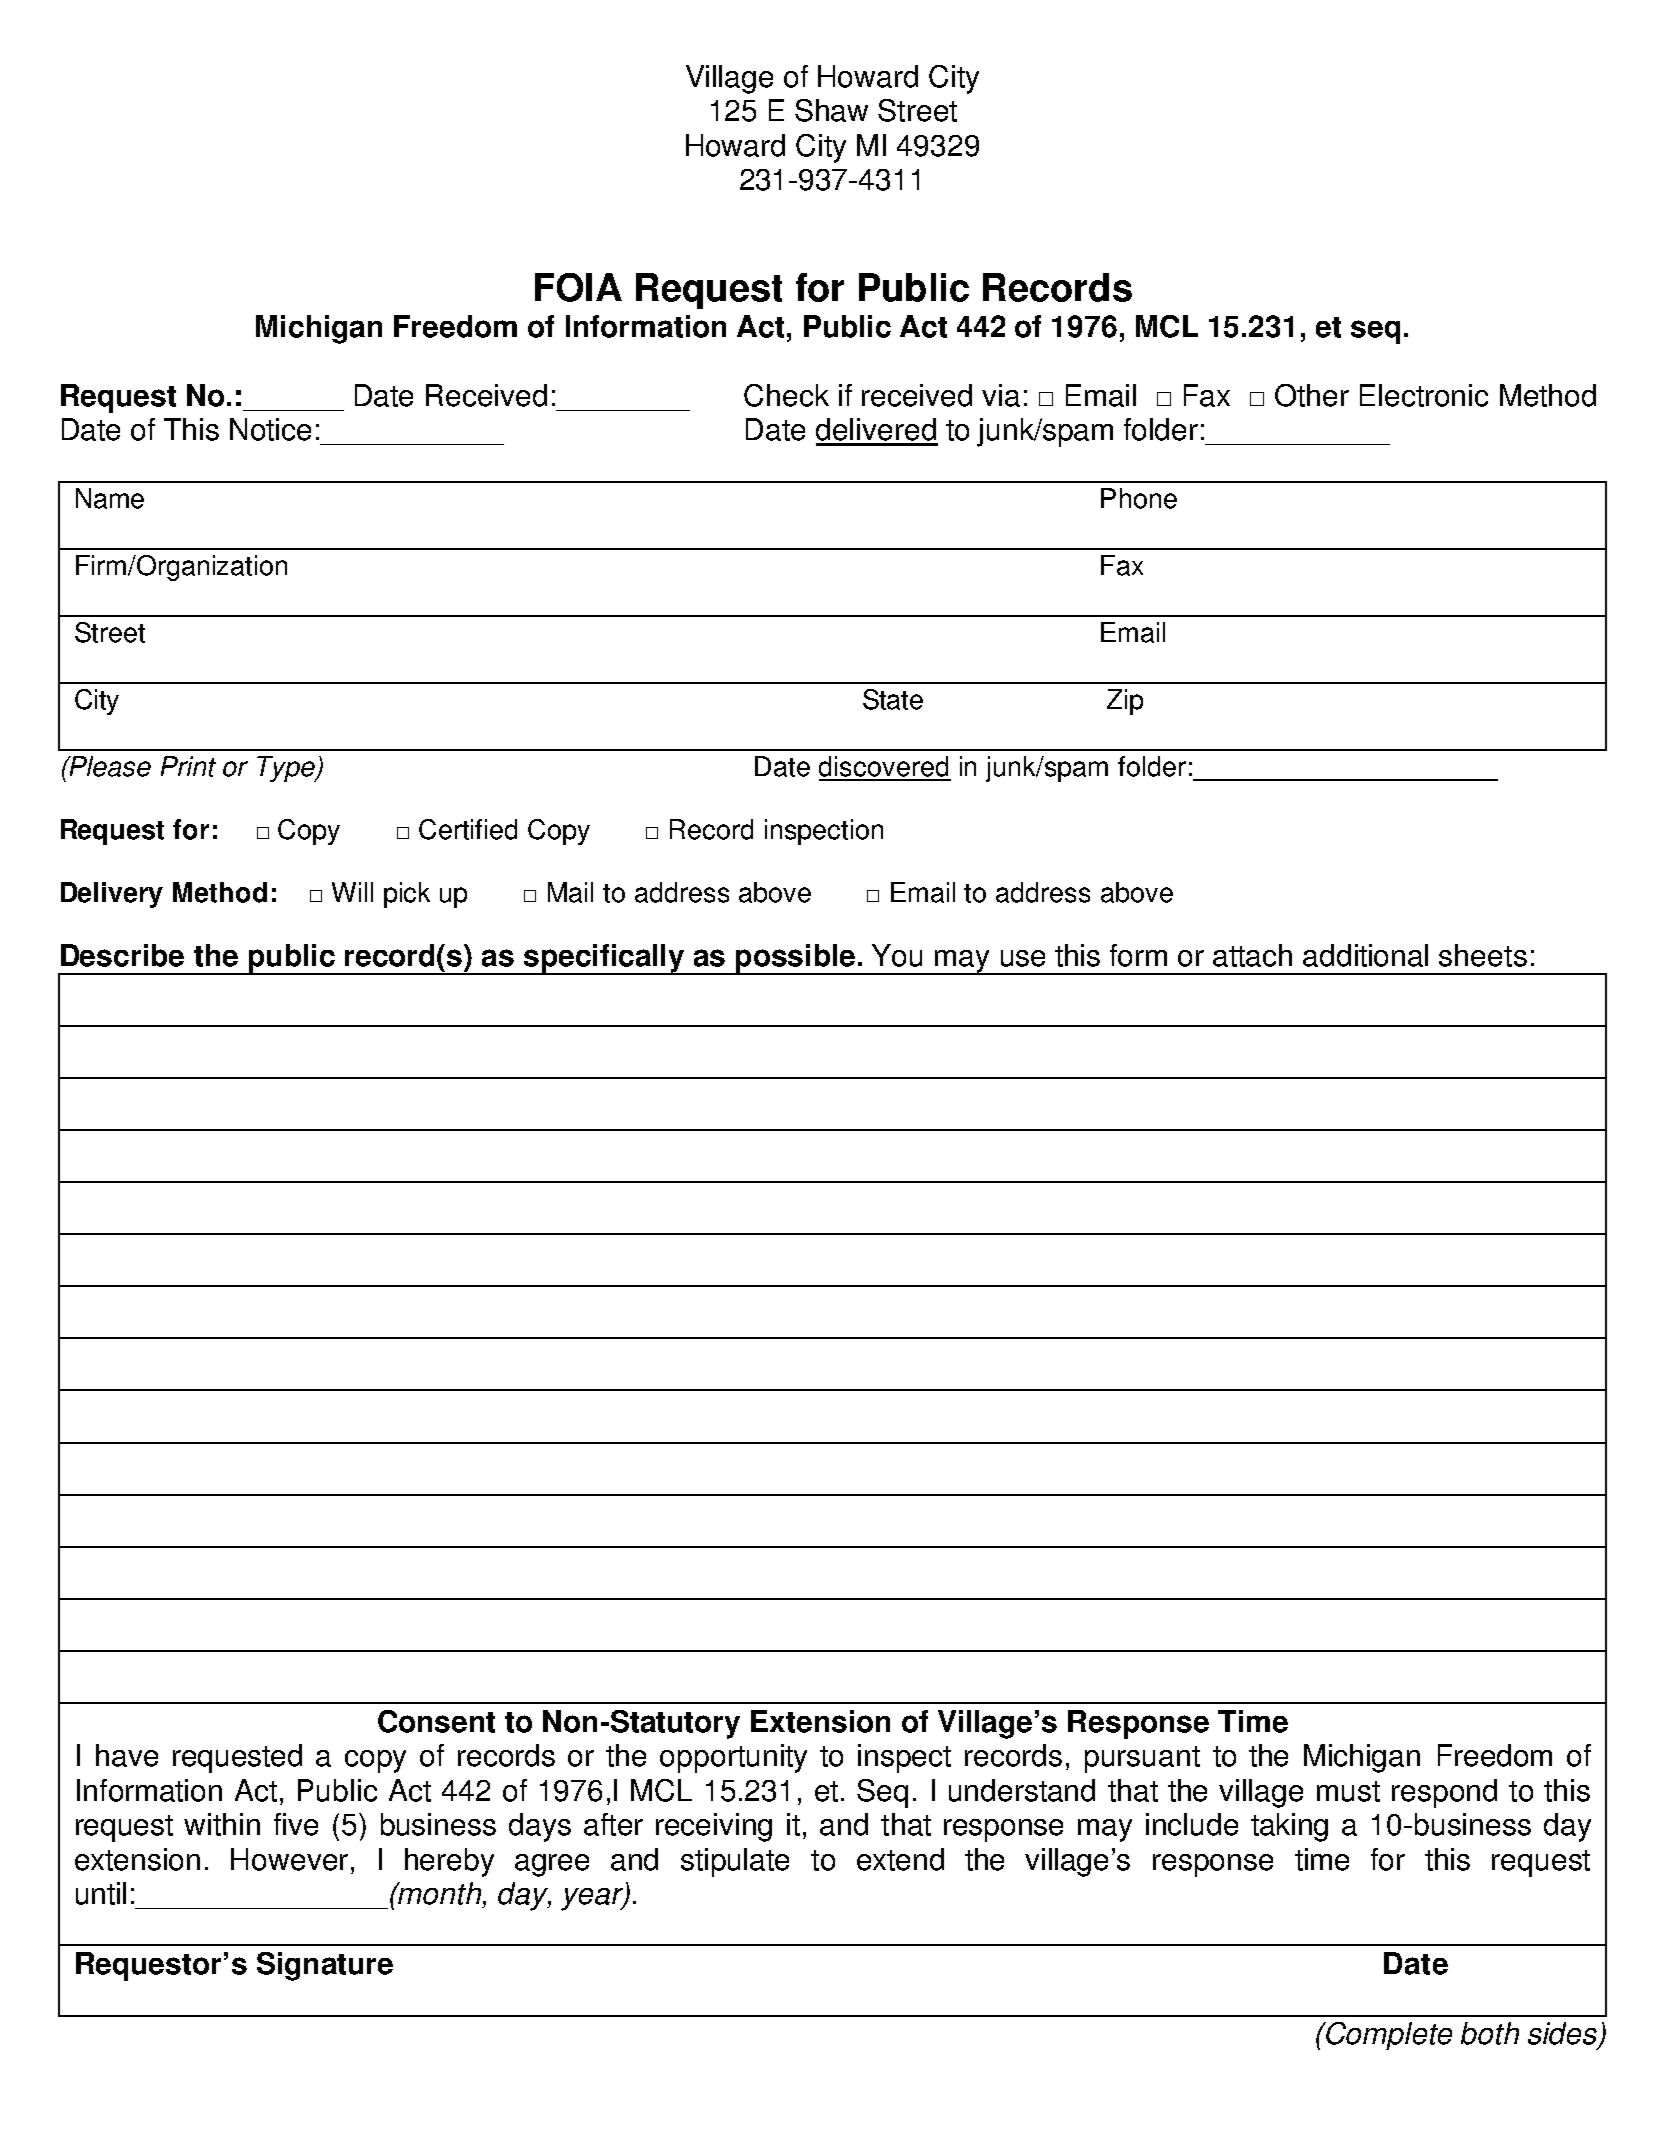 This screenshot has width=1665, height=2155. I want to click on Signature, so click(325, 1966).
